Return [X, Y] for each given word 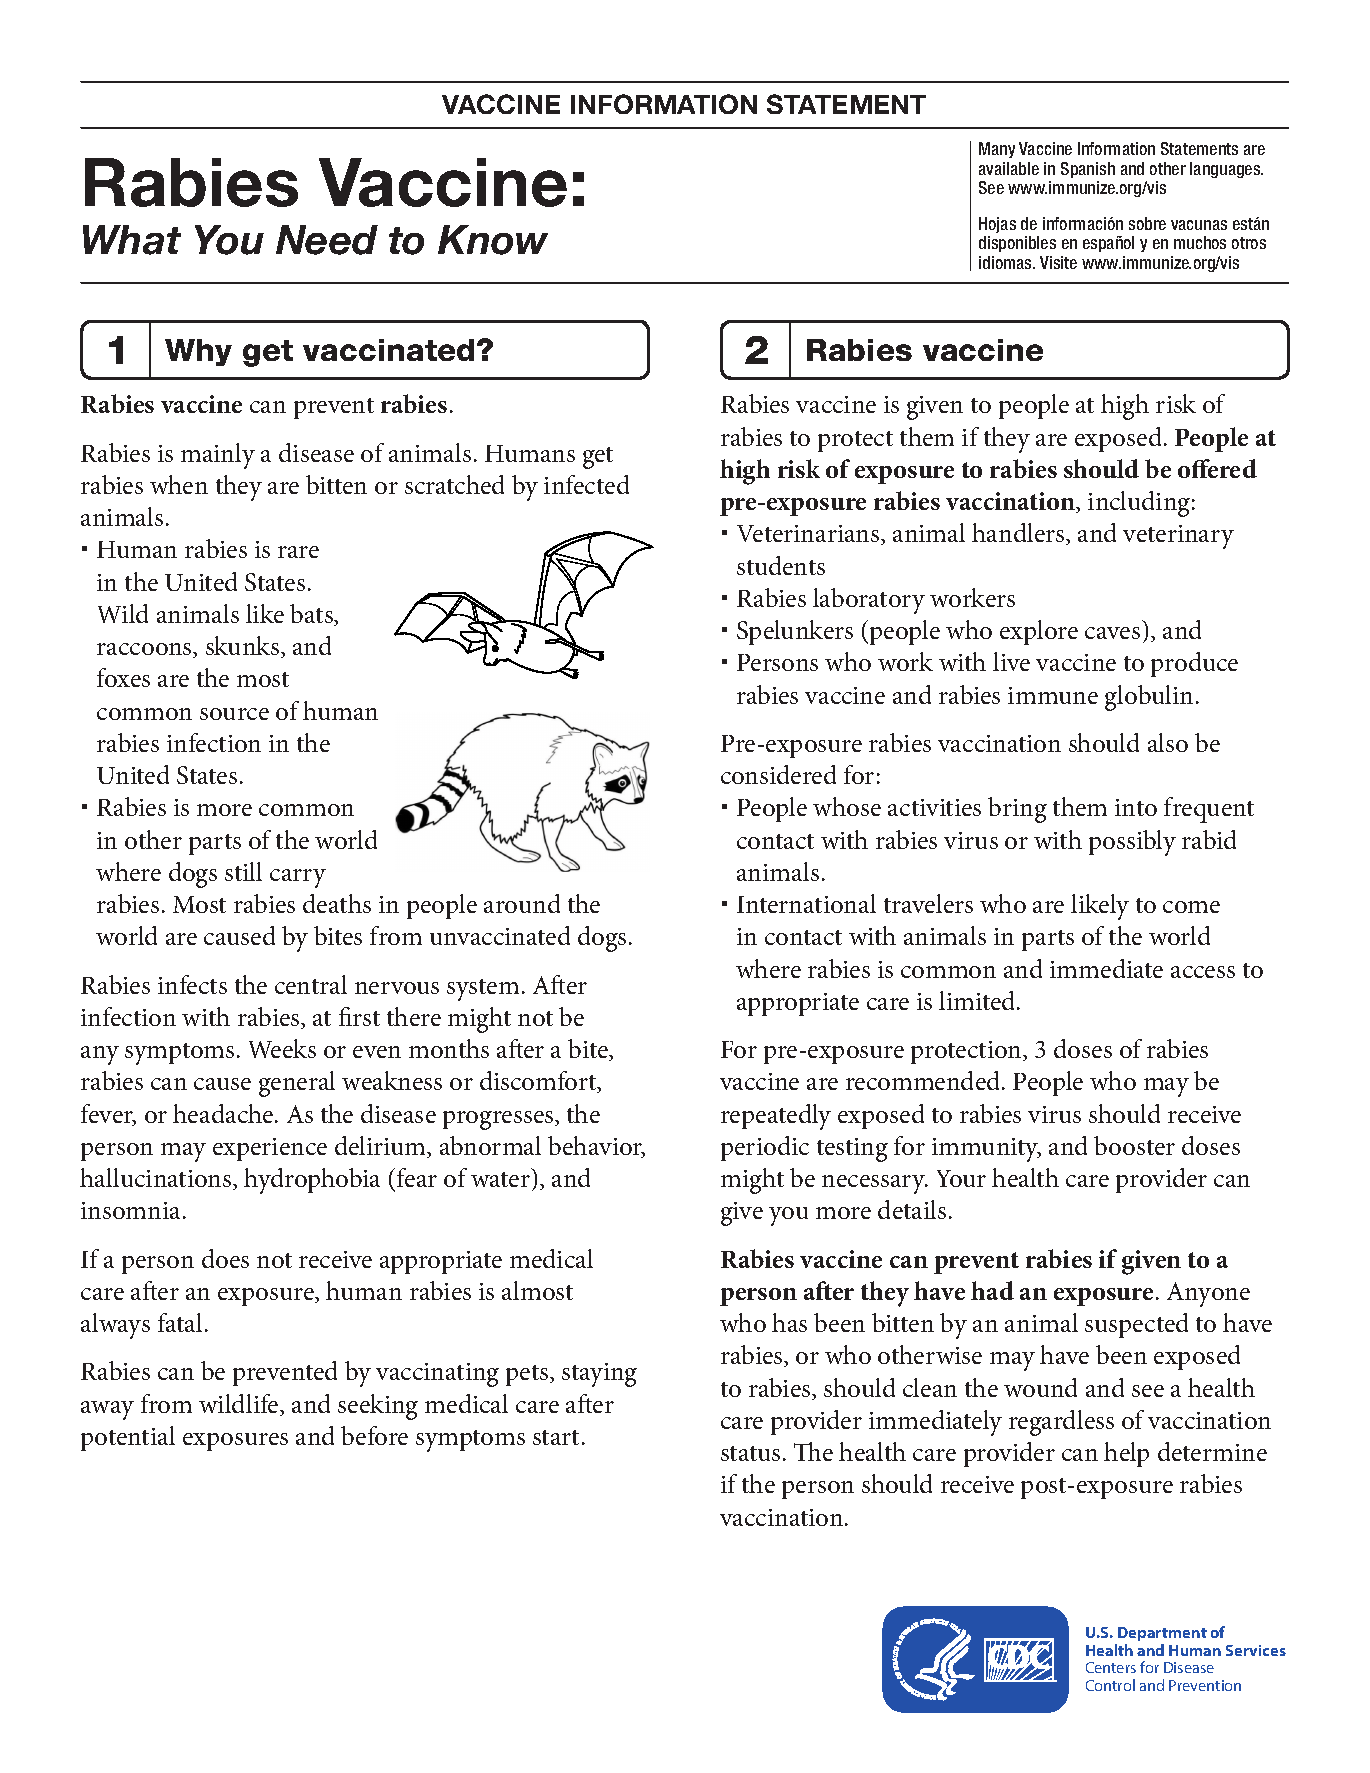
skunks [244, 647]
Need [327, 240]
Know [493, 240]
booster [1134, 1145]
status [750, 1453]
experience [270, 1149]
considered [778, 774]
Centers [1111, 1667]
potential [128, 1438]
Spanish [1088, 170]
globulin [1149, 698]
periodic [765, 1148]
